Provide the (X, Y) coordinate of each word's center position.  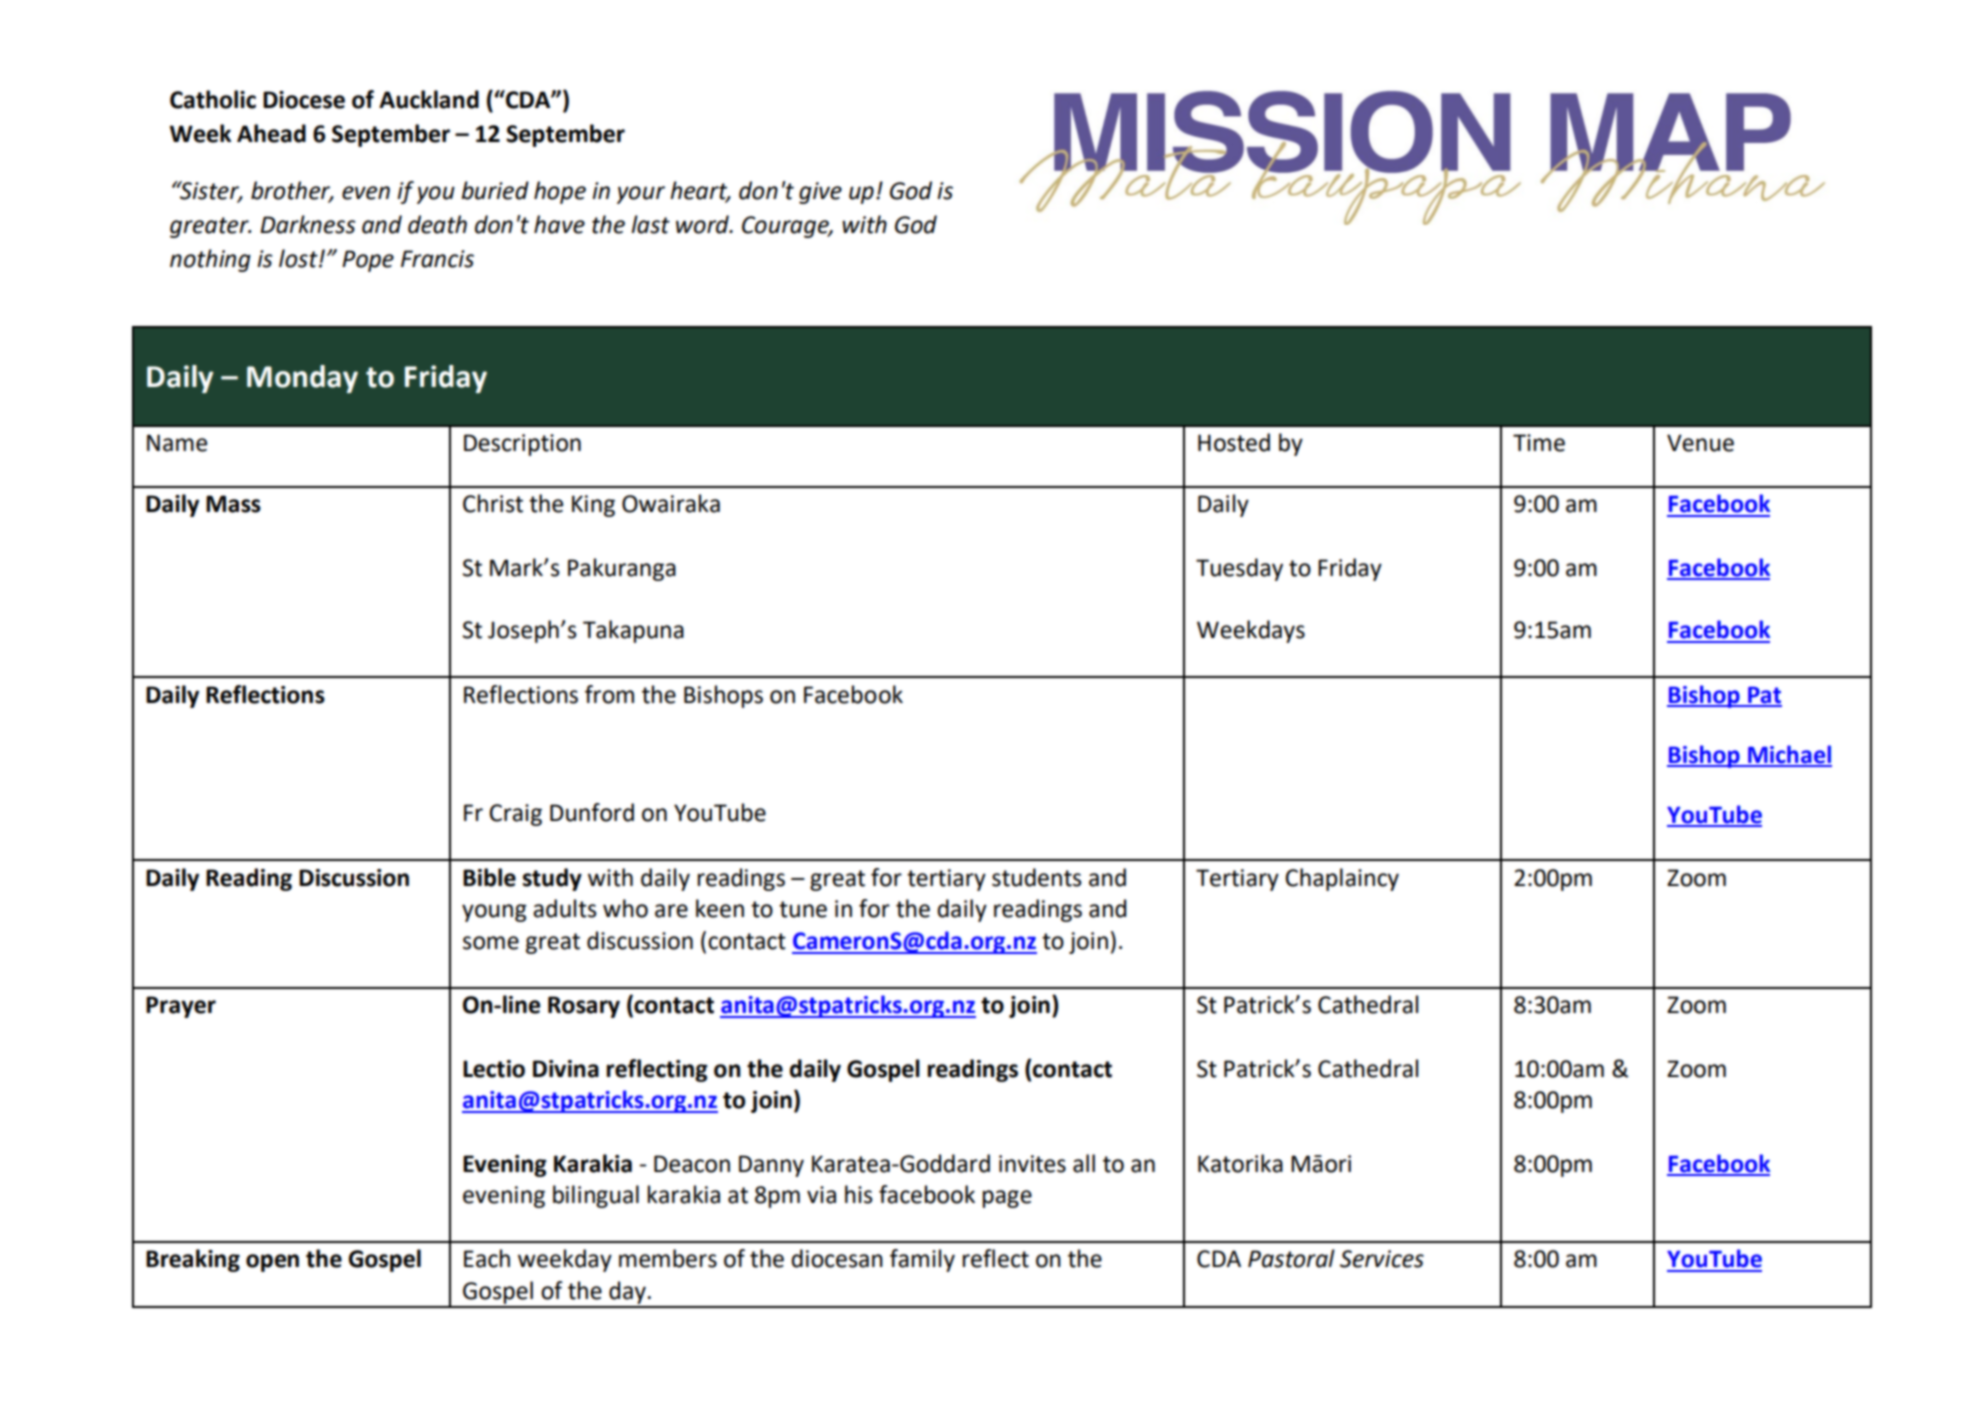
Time (1539, 443)
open (272, 1263)
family (922, 1260)
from (609, 694)
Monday (302, 379)
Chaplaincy (1342, 879)
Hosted (1234, 442)
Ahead (271, 133)
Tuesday (1239, 569)
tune (803, 909)
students (1037, 877)
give (820, 193)
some (491, 943)
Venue (1700, 443)
